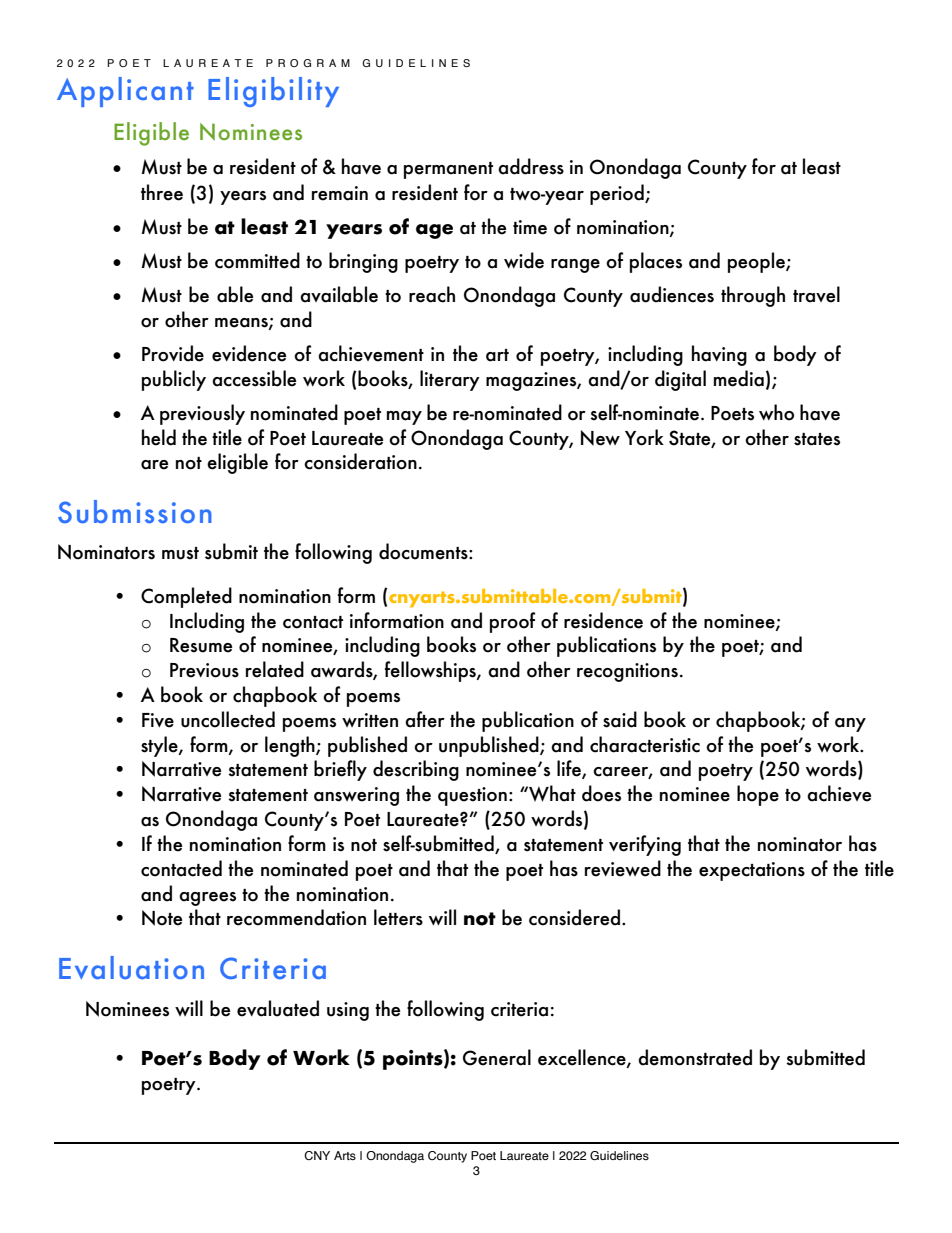 Image resolution: width=952 pixels, height=1233 pixels. I want to click on Completed, so click(186, 597).
